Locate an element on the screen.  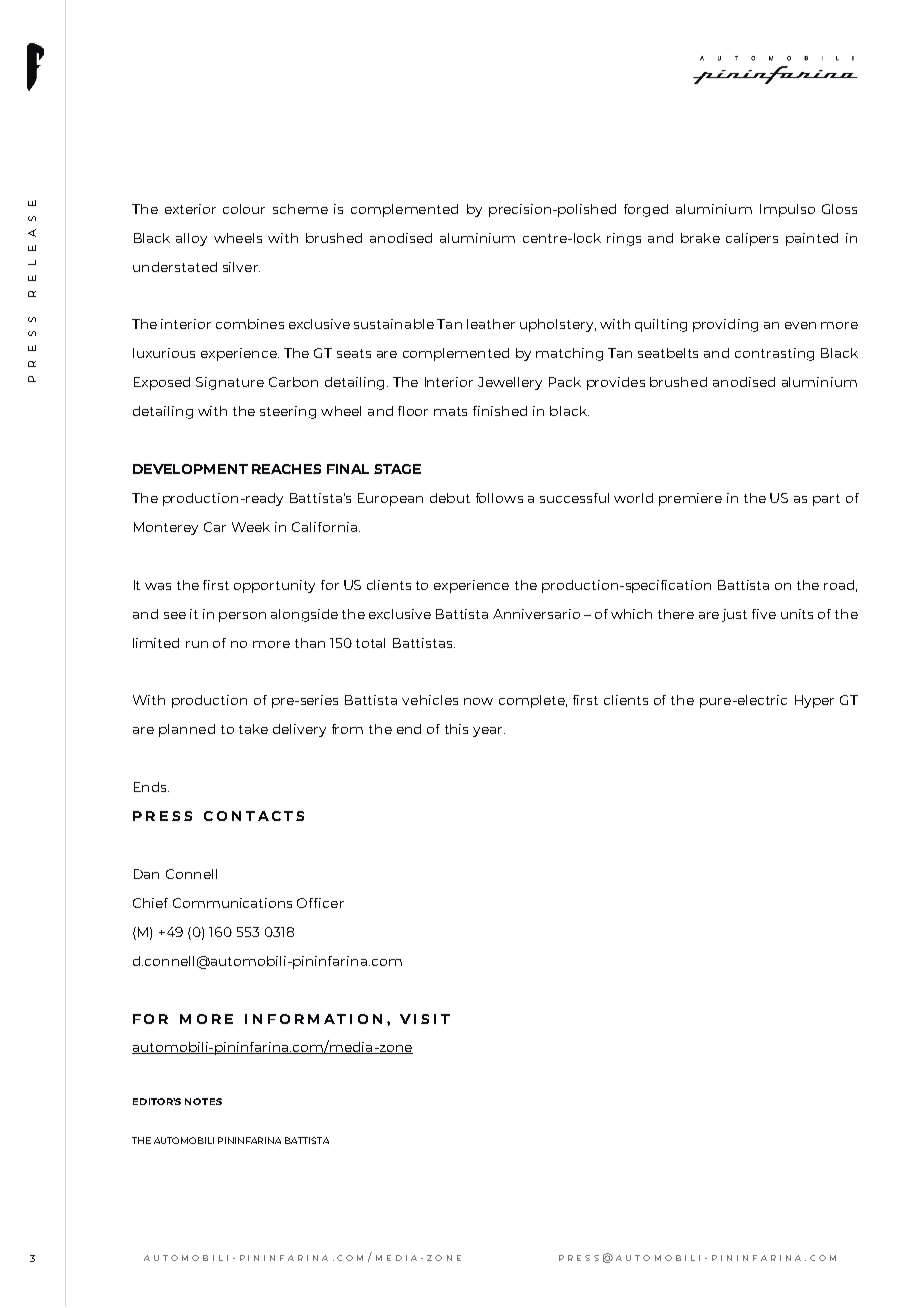
INFORMATION is located at coordinates (313, 1019).
